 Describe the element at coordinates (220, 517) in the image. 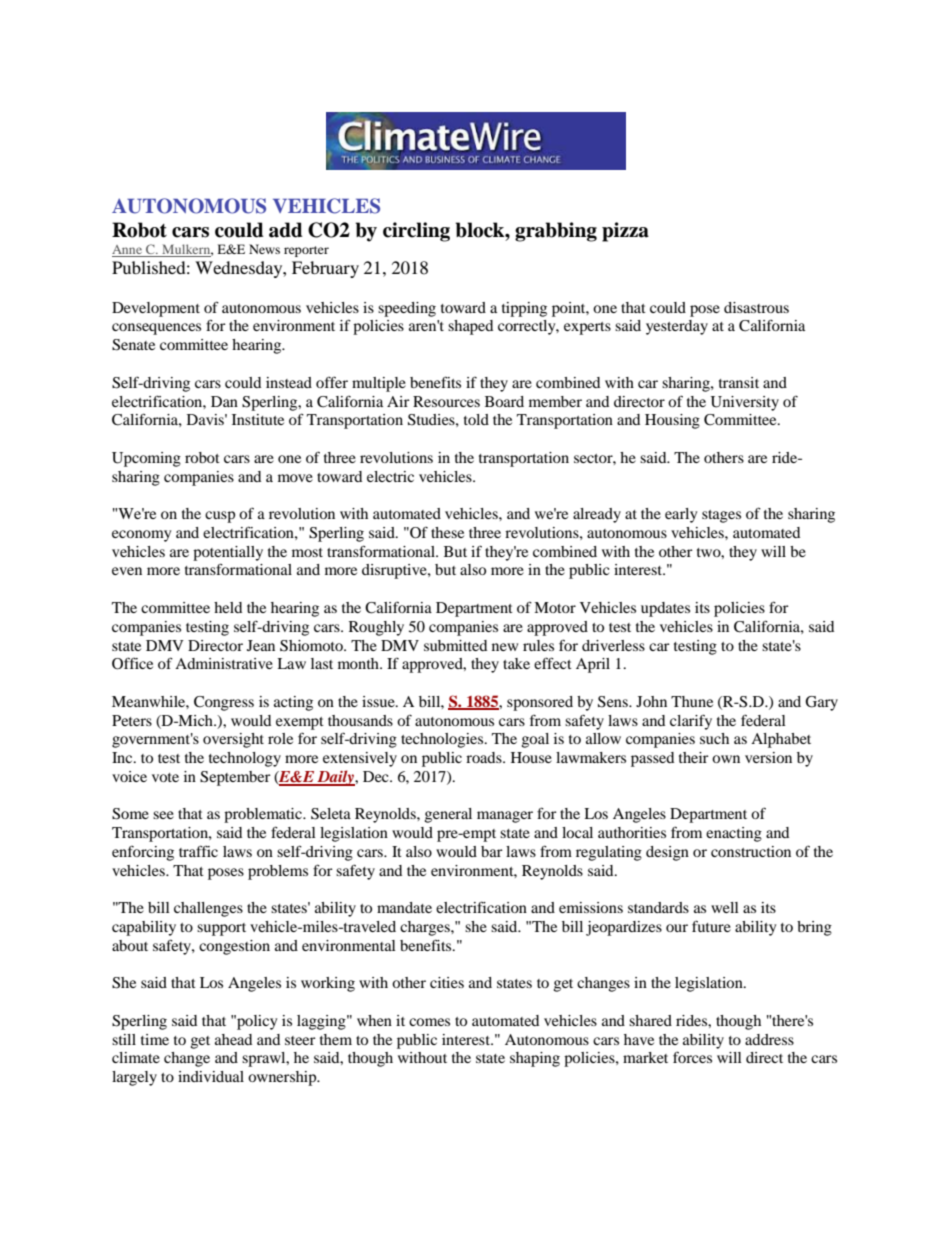

I see `cusp` at that location.
